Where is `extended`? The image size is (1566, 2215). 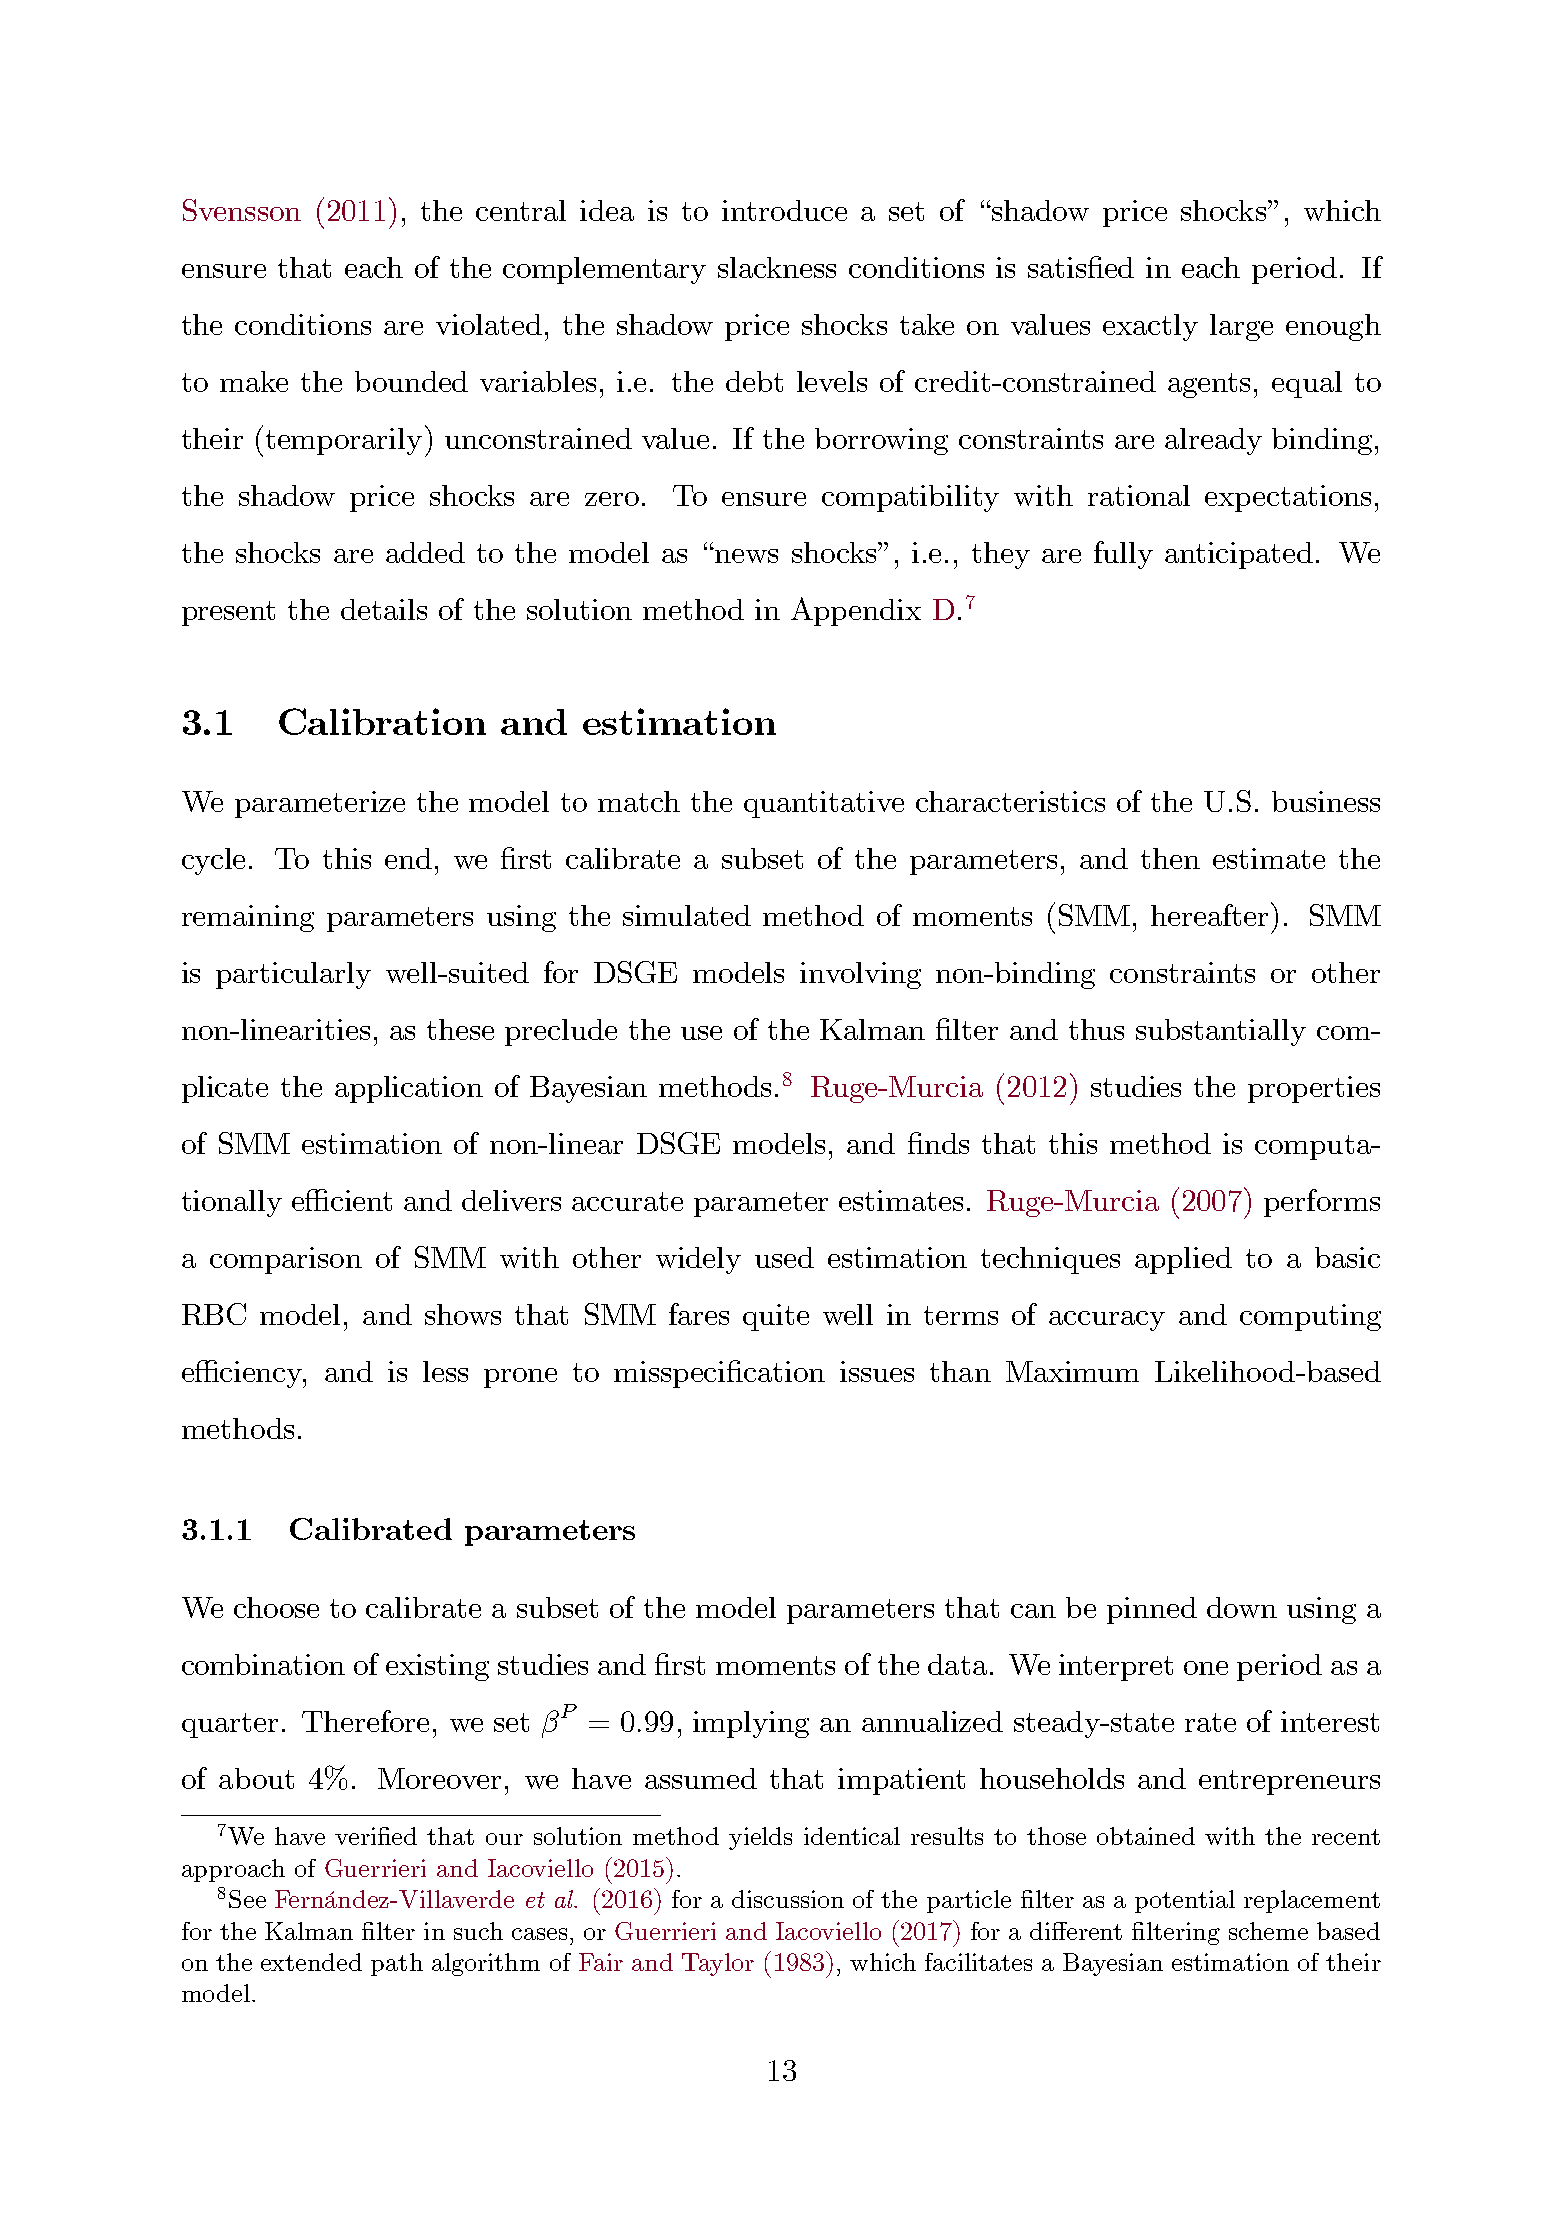
extended is located at coordinates (311, 1962).
